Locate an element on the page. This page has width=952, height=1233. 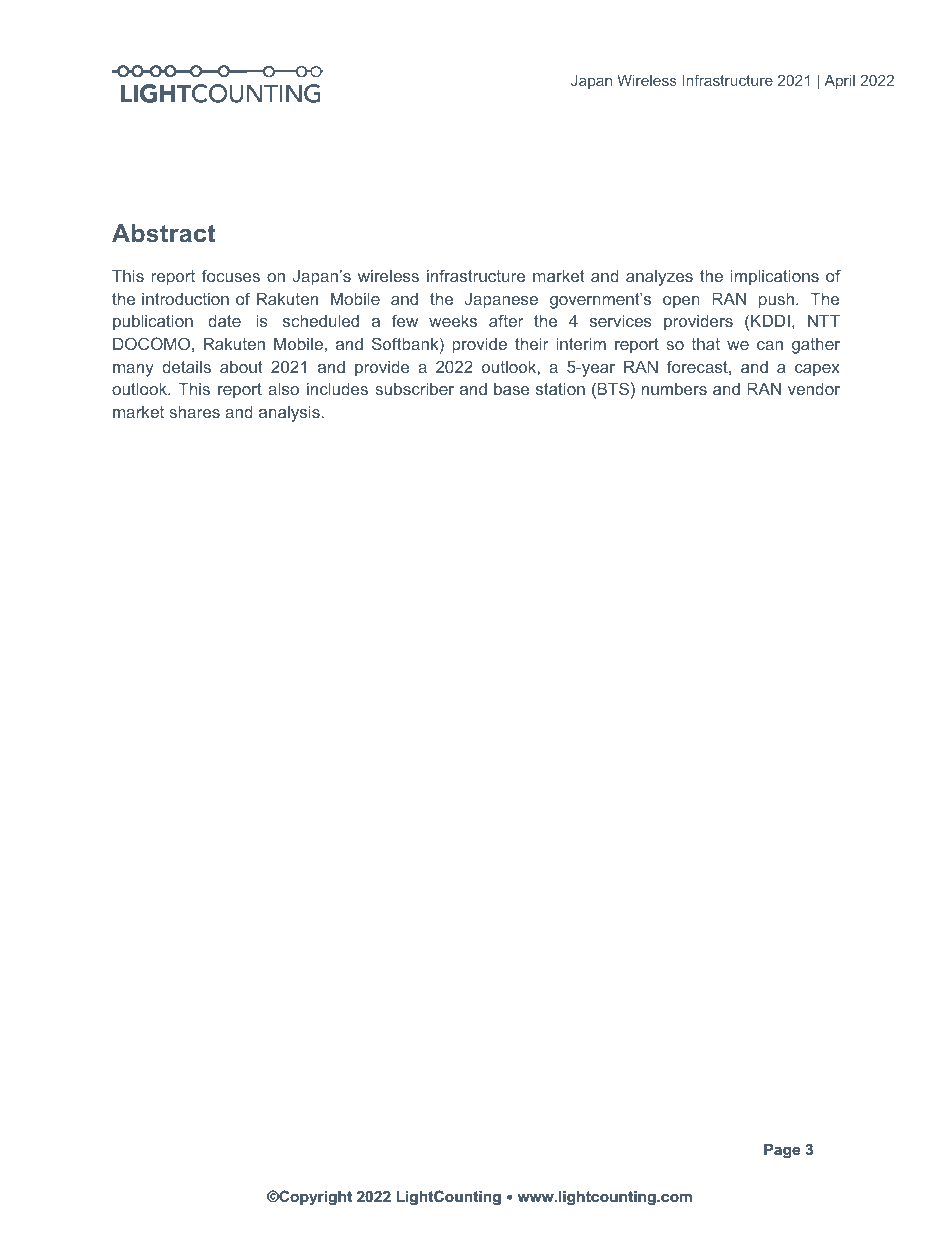
analysis is located at coordinates (289, 414).
